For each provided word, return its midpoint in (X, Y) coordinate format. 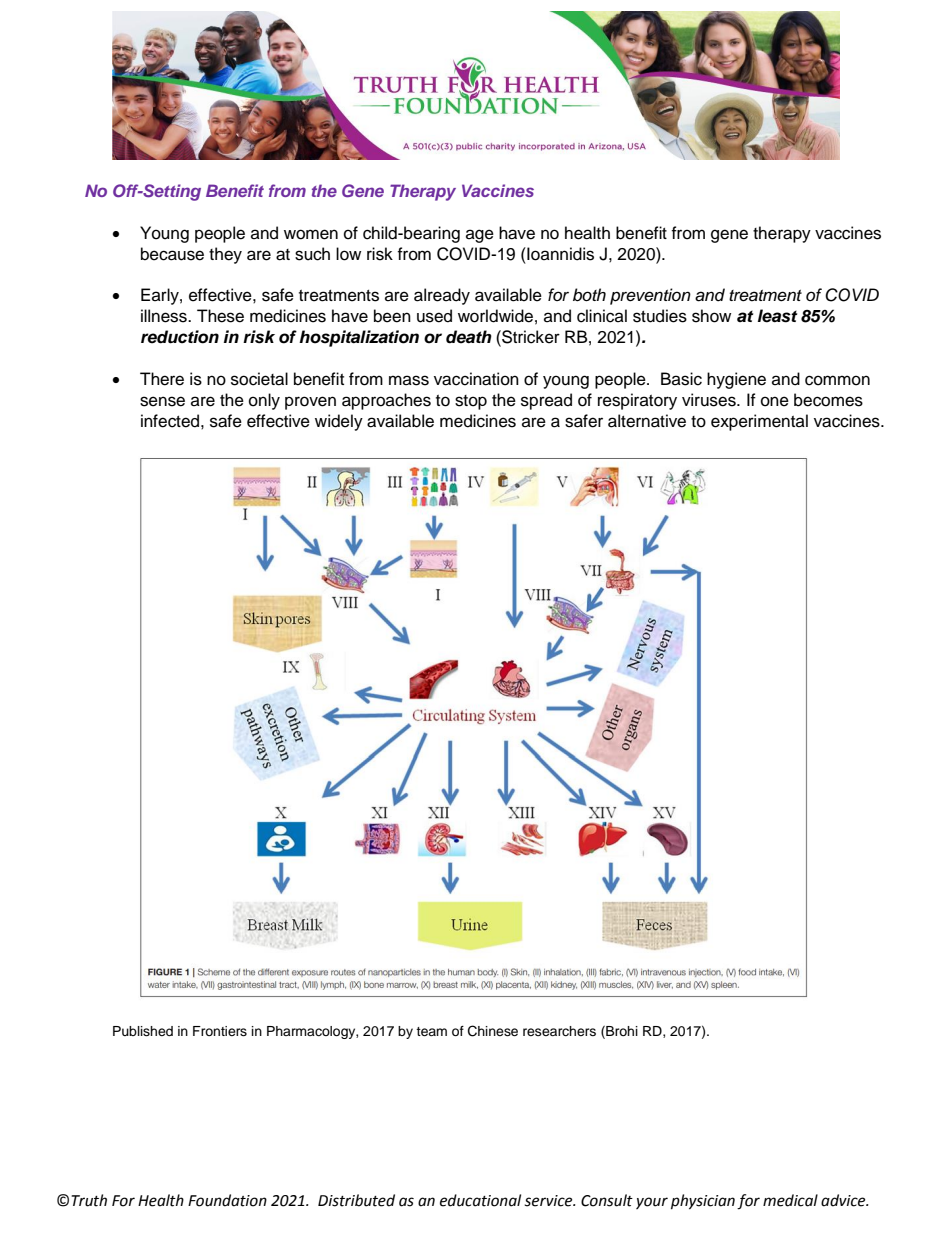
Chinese (493, 1031)
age (480, 236)
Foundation (227, 1200)
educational (480, 1200)
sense (162, 401)
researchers (559, 1031)
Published (143, 1031)
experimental (759, 422)
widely (339, 422)
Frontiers (220, 1031)
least (777, 316)
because (172, 254)
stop (471, 402)
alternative (647, 421)
